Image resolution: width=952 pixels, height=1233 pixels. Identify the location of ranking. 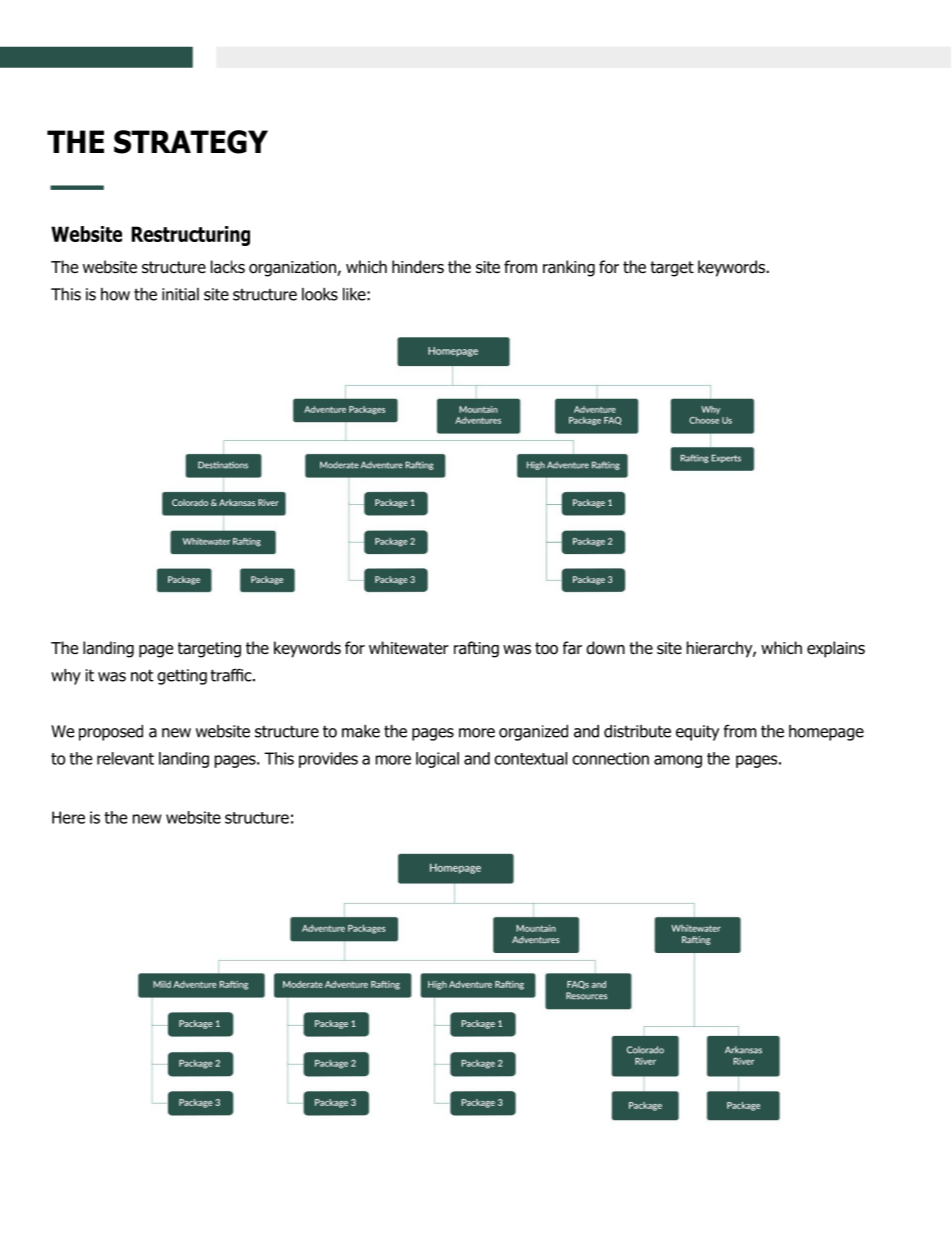
(569, 268).
